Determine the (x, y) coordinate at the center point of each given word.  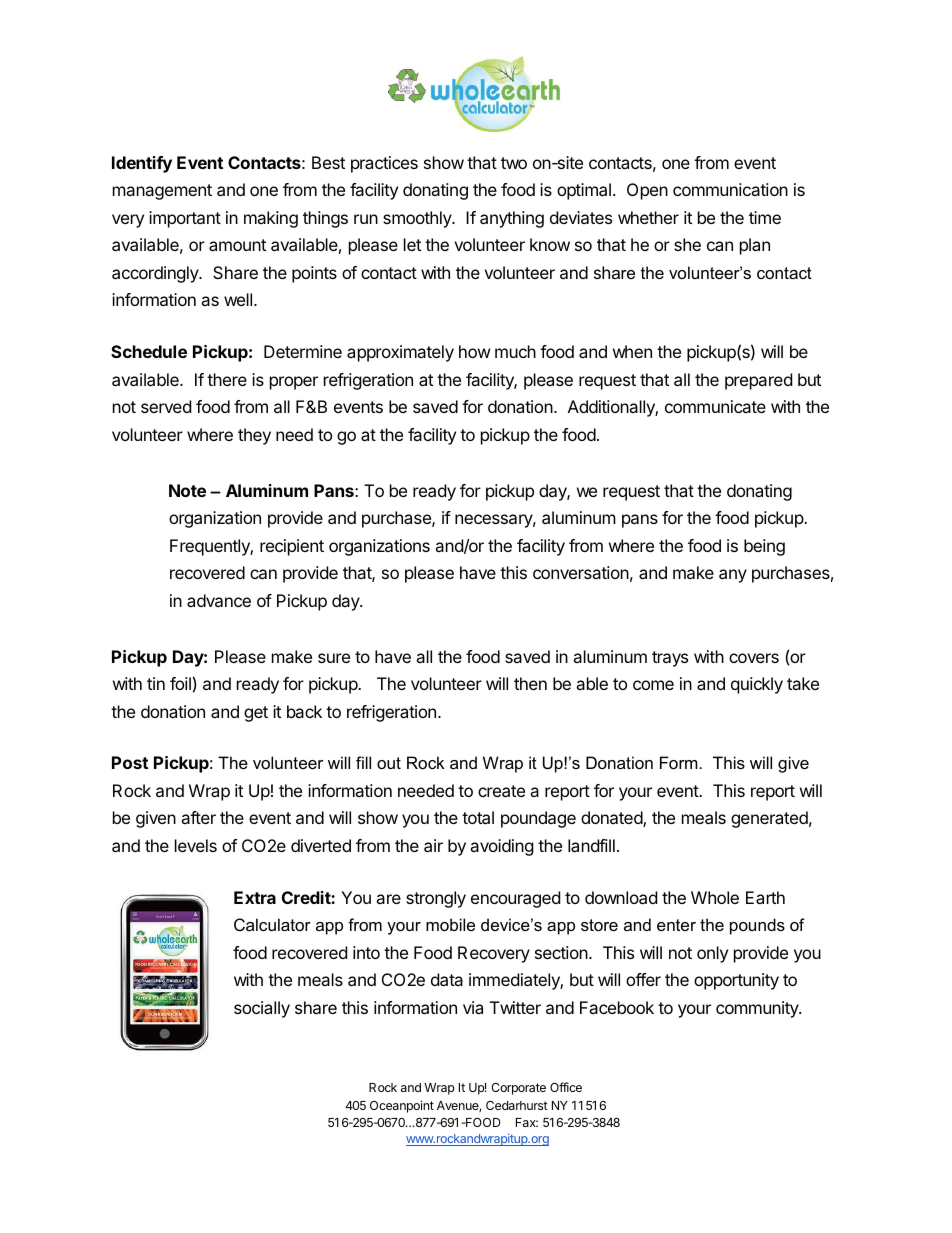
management (162, 192)
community (758, 1009)
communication (730, 189)
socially (262, 1009)
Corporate (518, 1089)
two (514, 163)
